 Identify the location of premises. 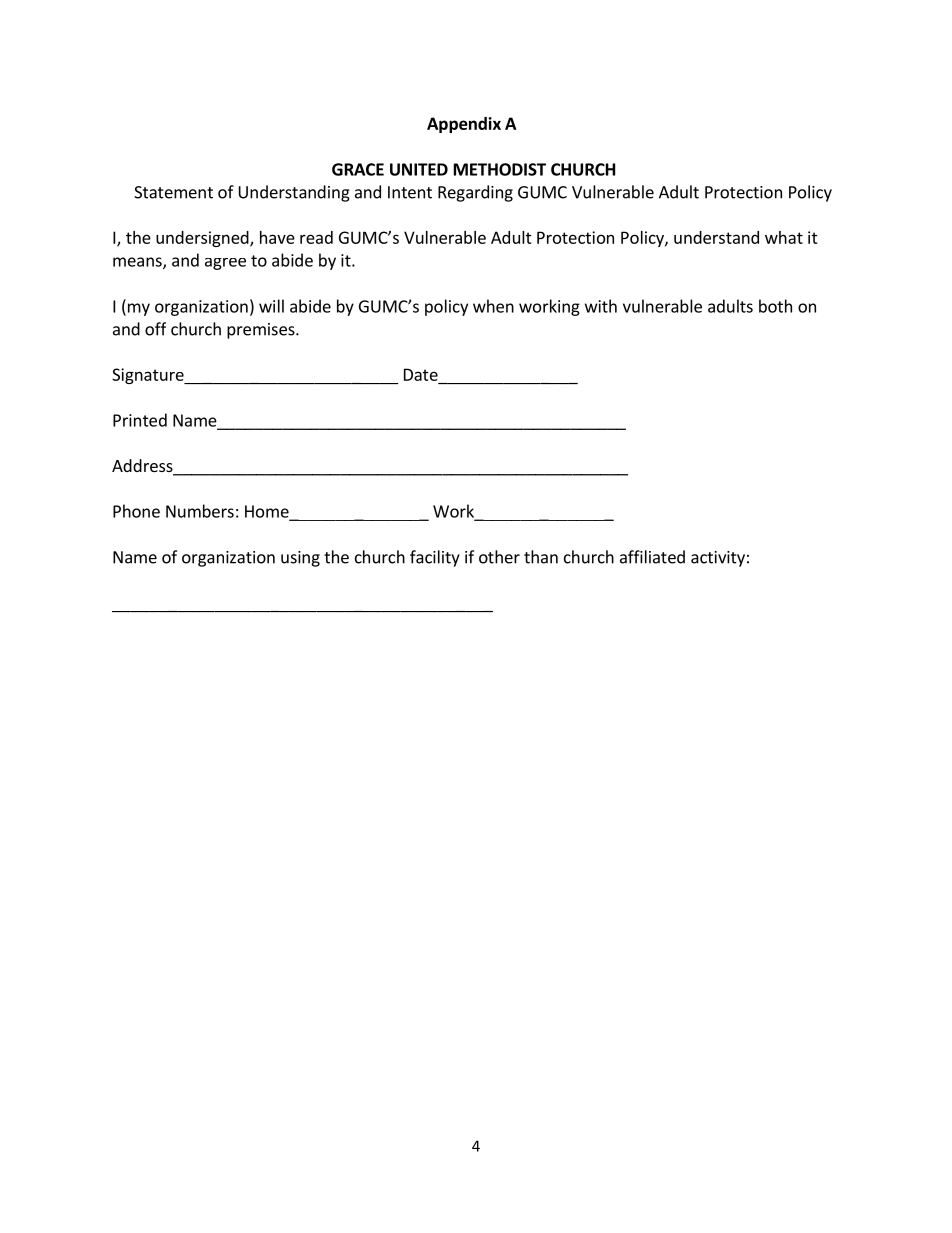
(262, 331).
